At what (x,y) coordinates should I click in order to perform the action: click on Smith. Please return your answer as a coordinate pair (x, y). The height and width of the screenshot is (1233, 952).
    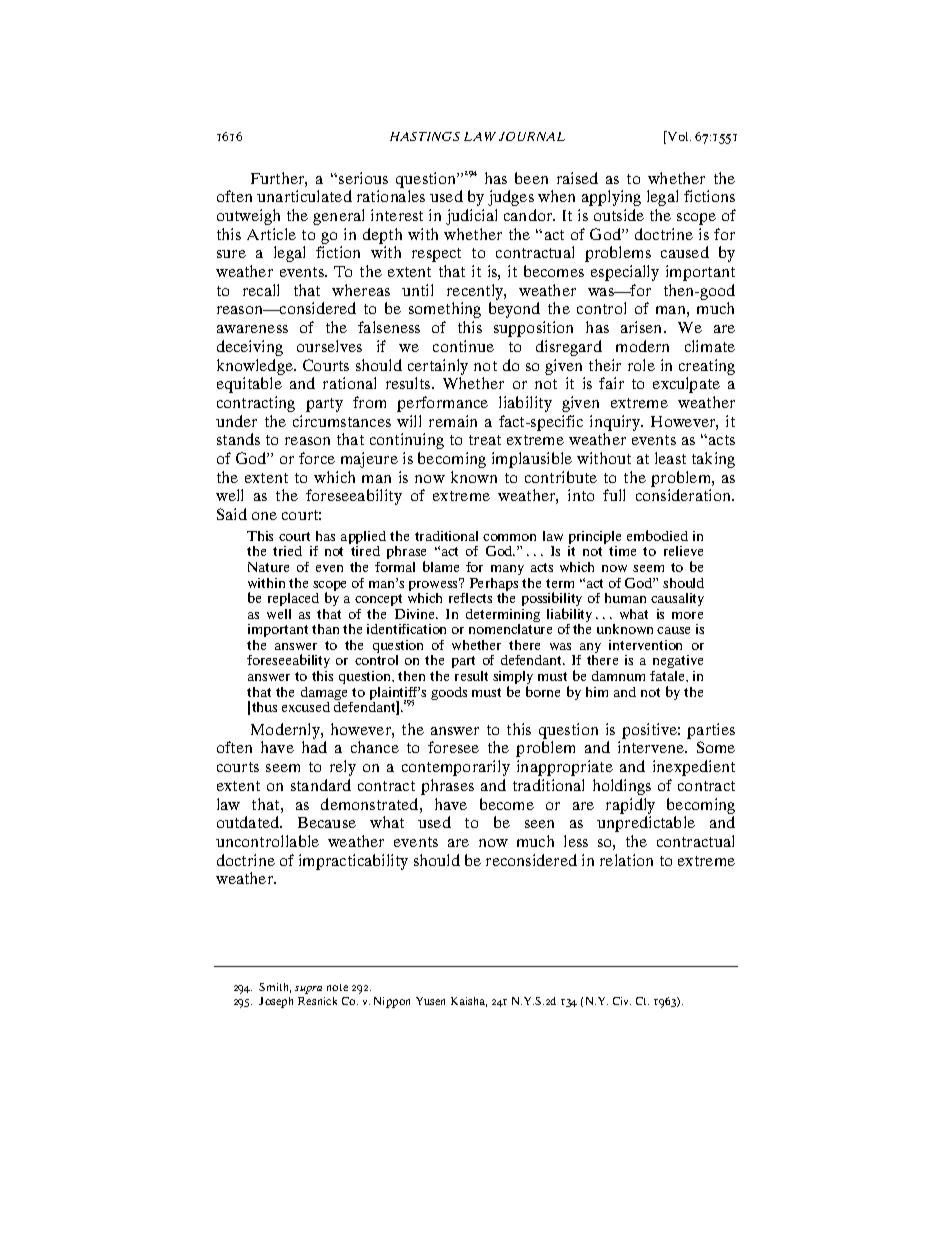
    Looking at the image, I should click on (275, 988).
